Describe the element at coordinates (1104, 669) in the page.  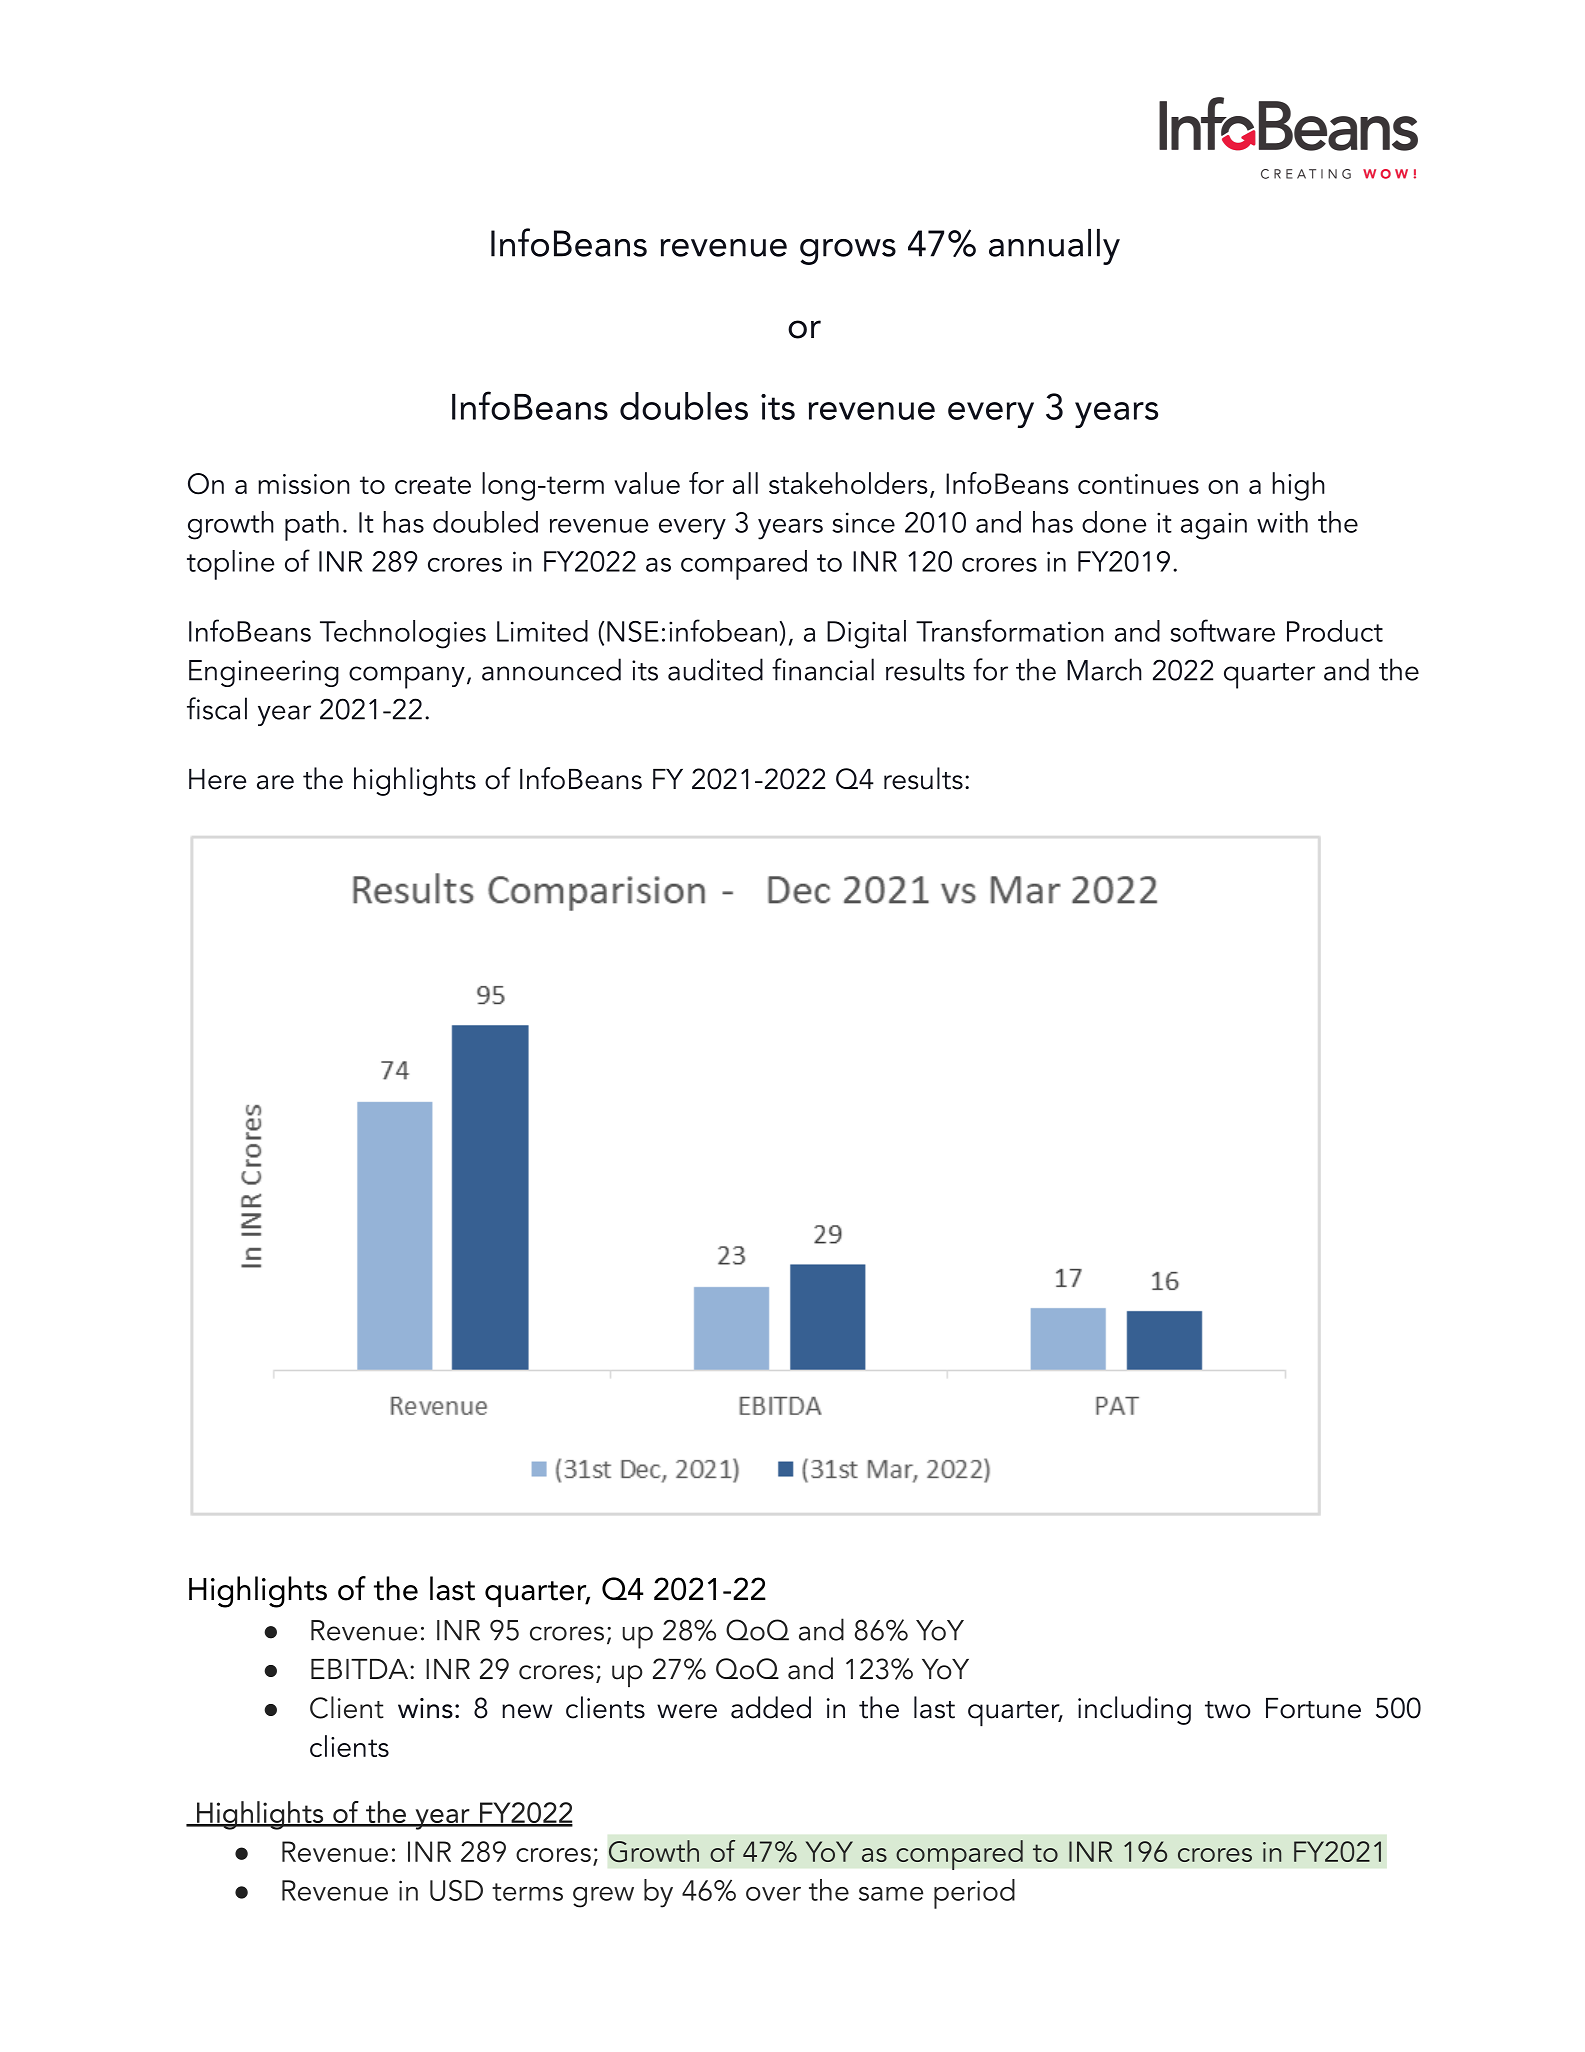
I see `March` at that location.
